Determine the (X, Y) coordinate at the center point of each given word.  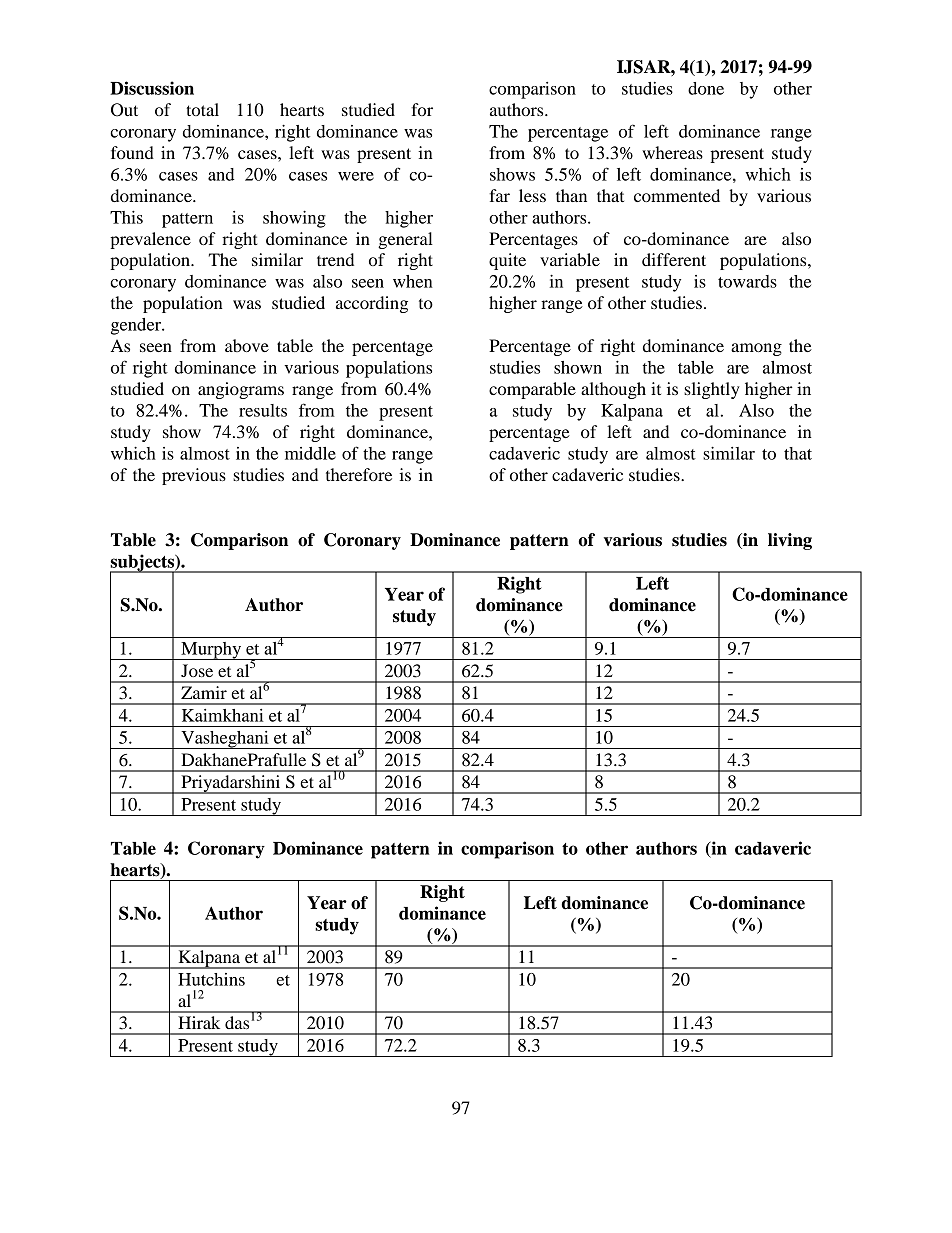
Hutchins (211, 979)
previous (194, 476)
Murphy (211, 651)
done (706, 88)
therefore (359, 474)
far (499, 195)
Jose (197, 670)
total (202, 109)
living (790, 541)
